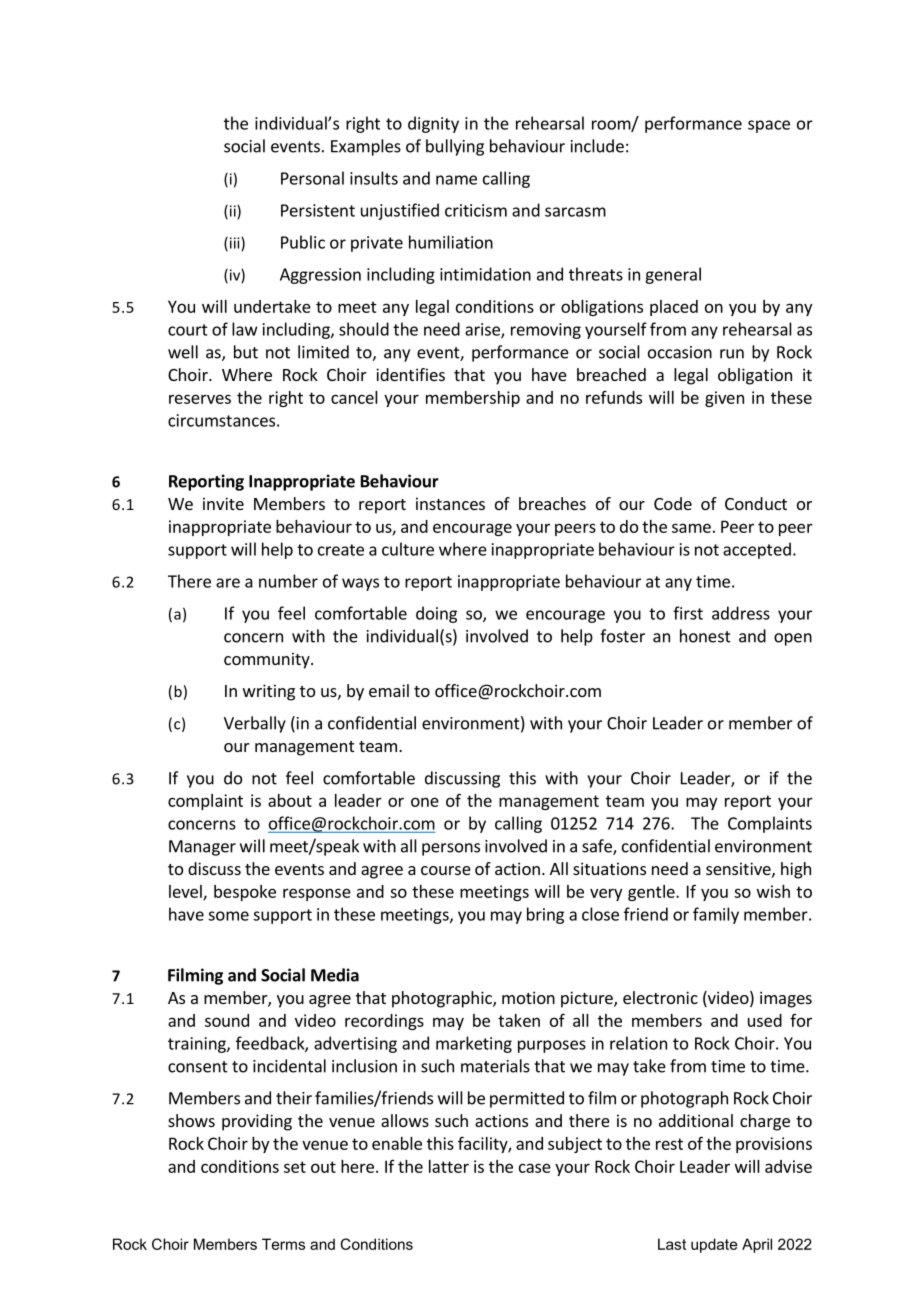 Image resolution: width=924 pixels, height=1308 pixels. I want to click on bullying, so click(455, 147).
